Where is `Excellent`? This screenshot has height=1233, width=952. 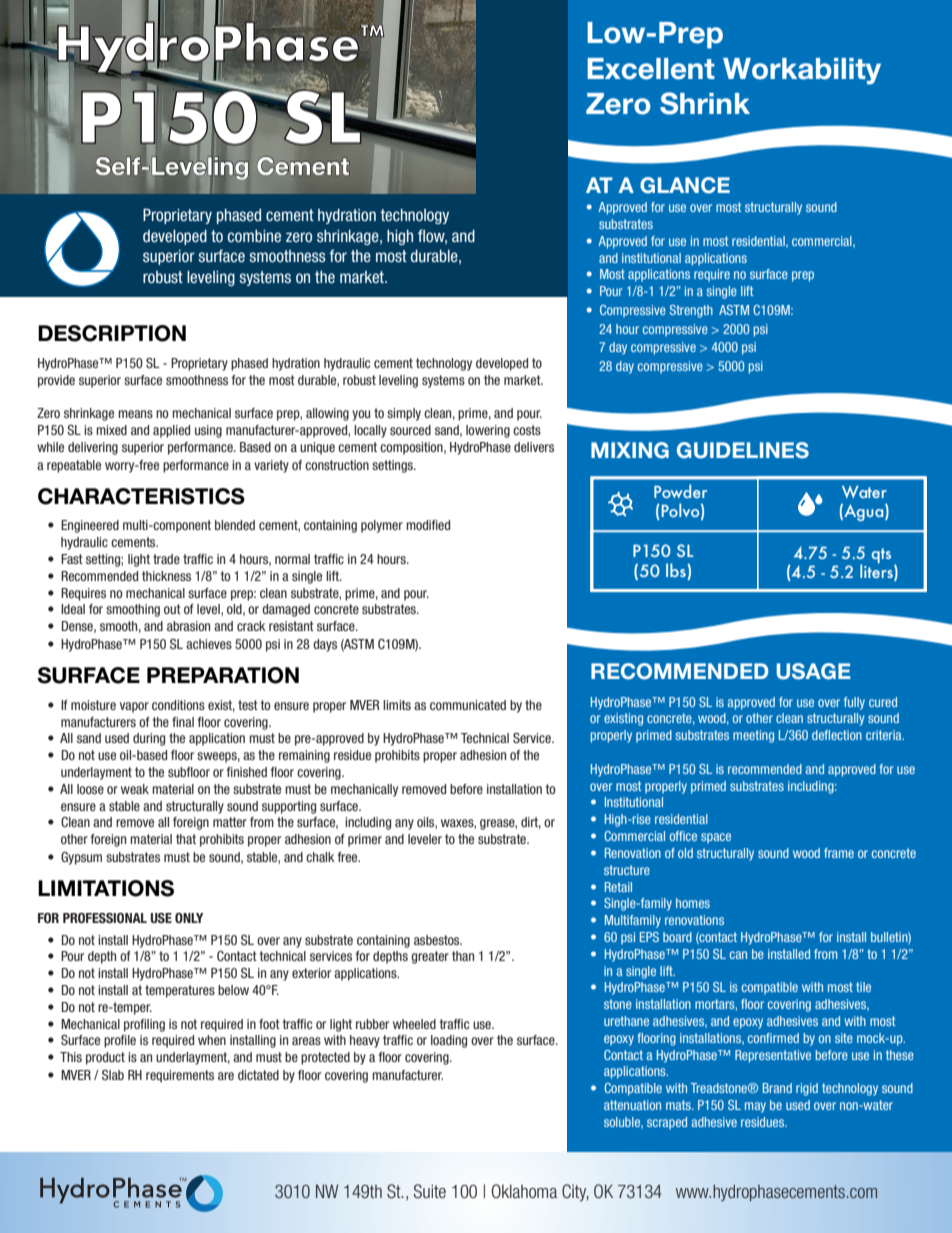 Excellent is located at coordinates (651, 69).
